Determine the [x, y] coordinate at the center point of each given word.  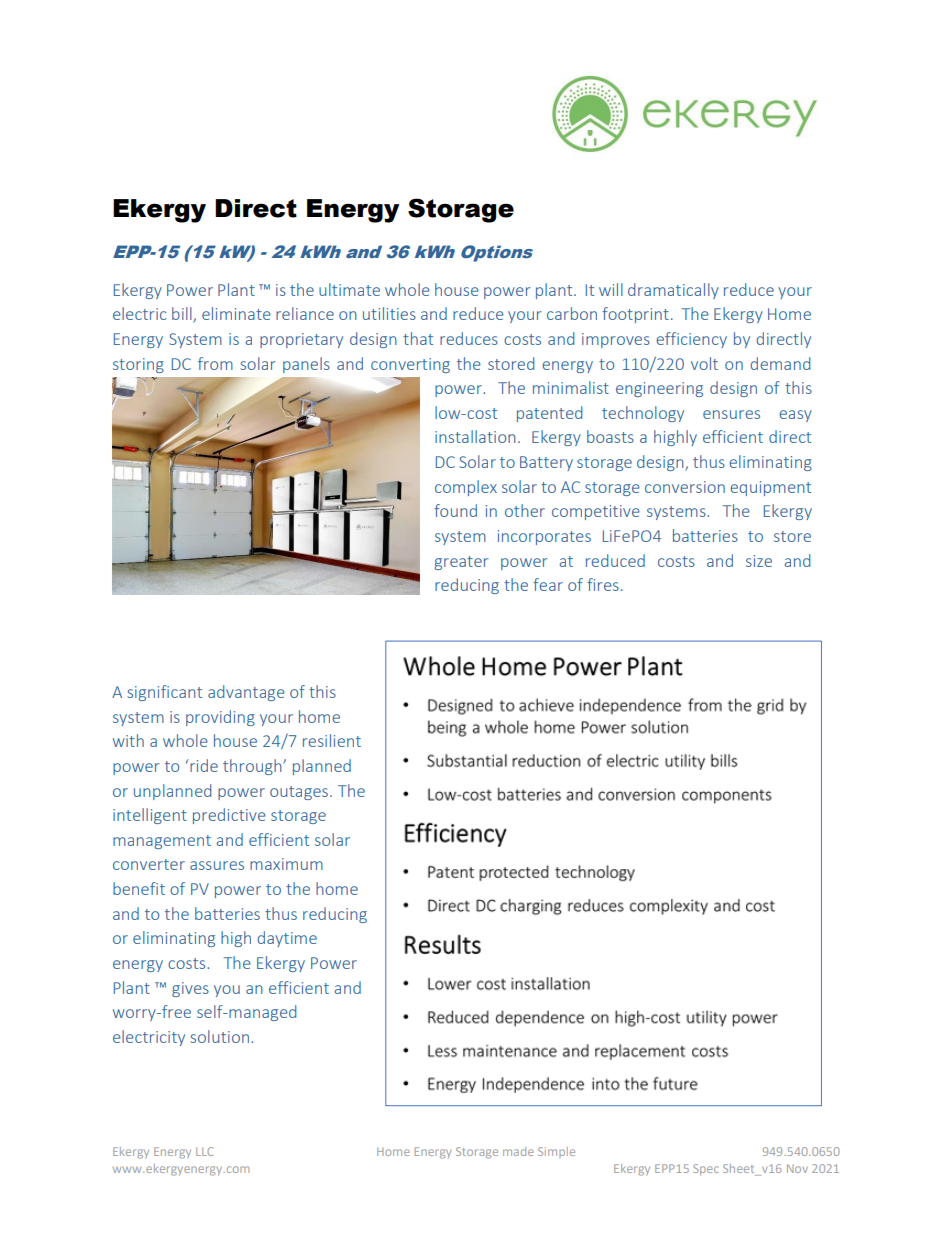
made [518, 1151]
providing [220, 718]
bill [183, 315]
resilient [332, 740]
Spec [705, 1169]
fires [603, 584]
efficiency [691, 340]
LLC [204, 1151]
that [418, 338]
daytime [287, 939]
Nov [797, 1168]
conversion [685, 487]
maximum [286, 864]
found [455, 510]
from [215, 363]
